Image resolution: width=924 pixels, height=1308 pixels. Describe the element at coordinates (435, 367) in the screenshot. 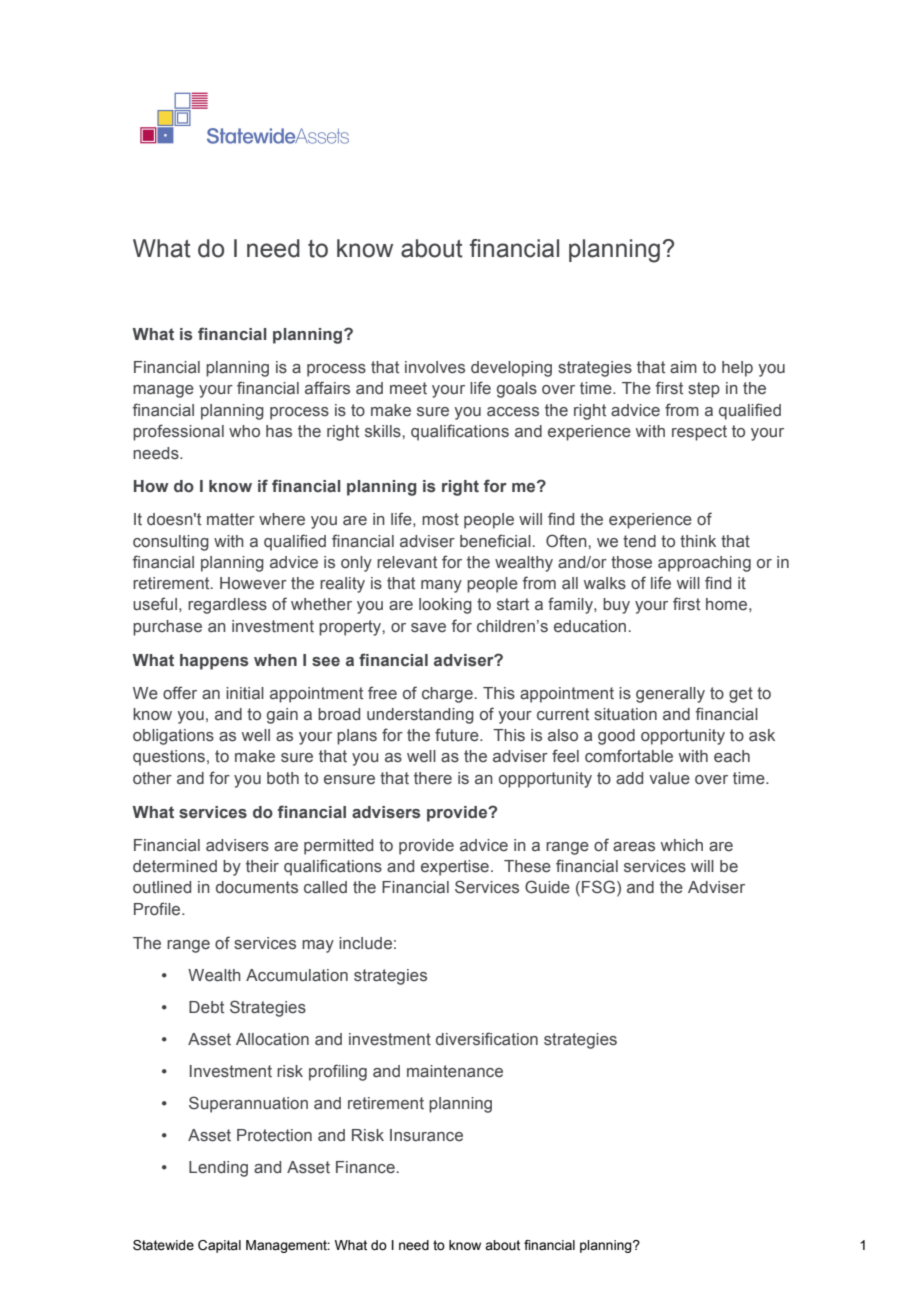

I see `involves` at that location.
